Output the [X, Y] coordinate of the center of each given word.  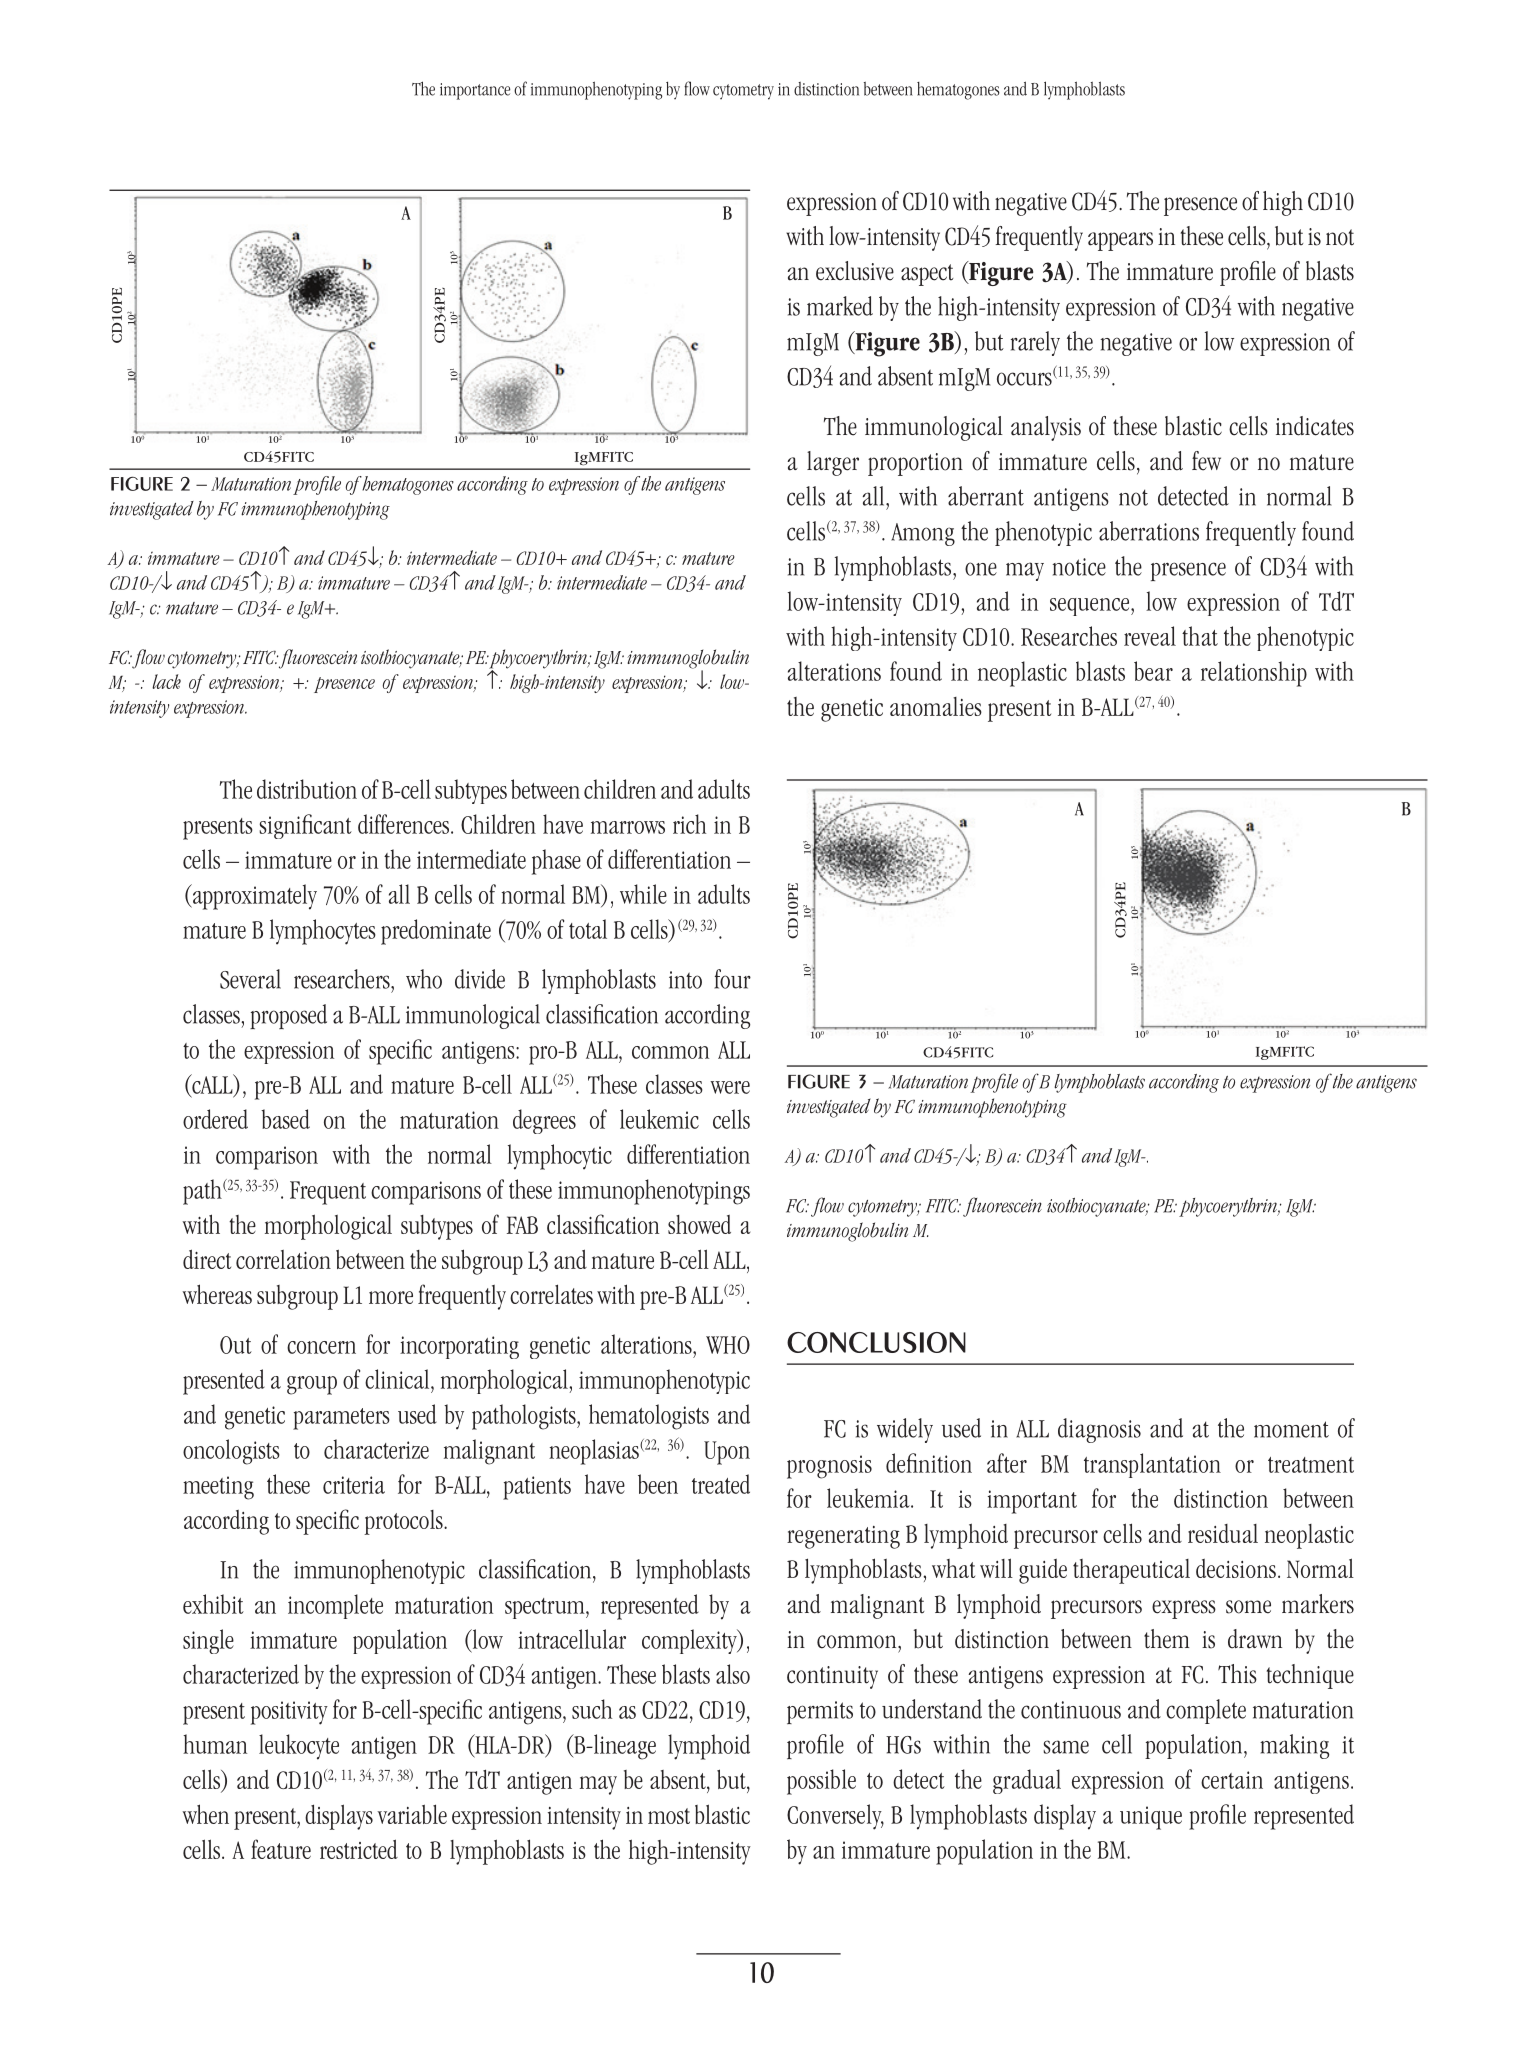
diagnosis [1099, 1430]
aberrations [1149, 531]
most [669, 1816]
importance [475, 91]
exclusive [855, 271]
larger [833, 463]
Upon [727, 1453]
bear [1153, 671]
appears [1120, 241]
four [732, 979]
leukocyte [299, 1747]
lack [166, 681]
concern [321, 1347]
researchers [343, 979]
